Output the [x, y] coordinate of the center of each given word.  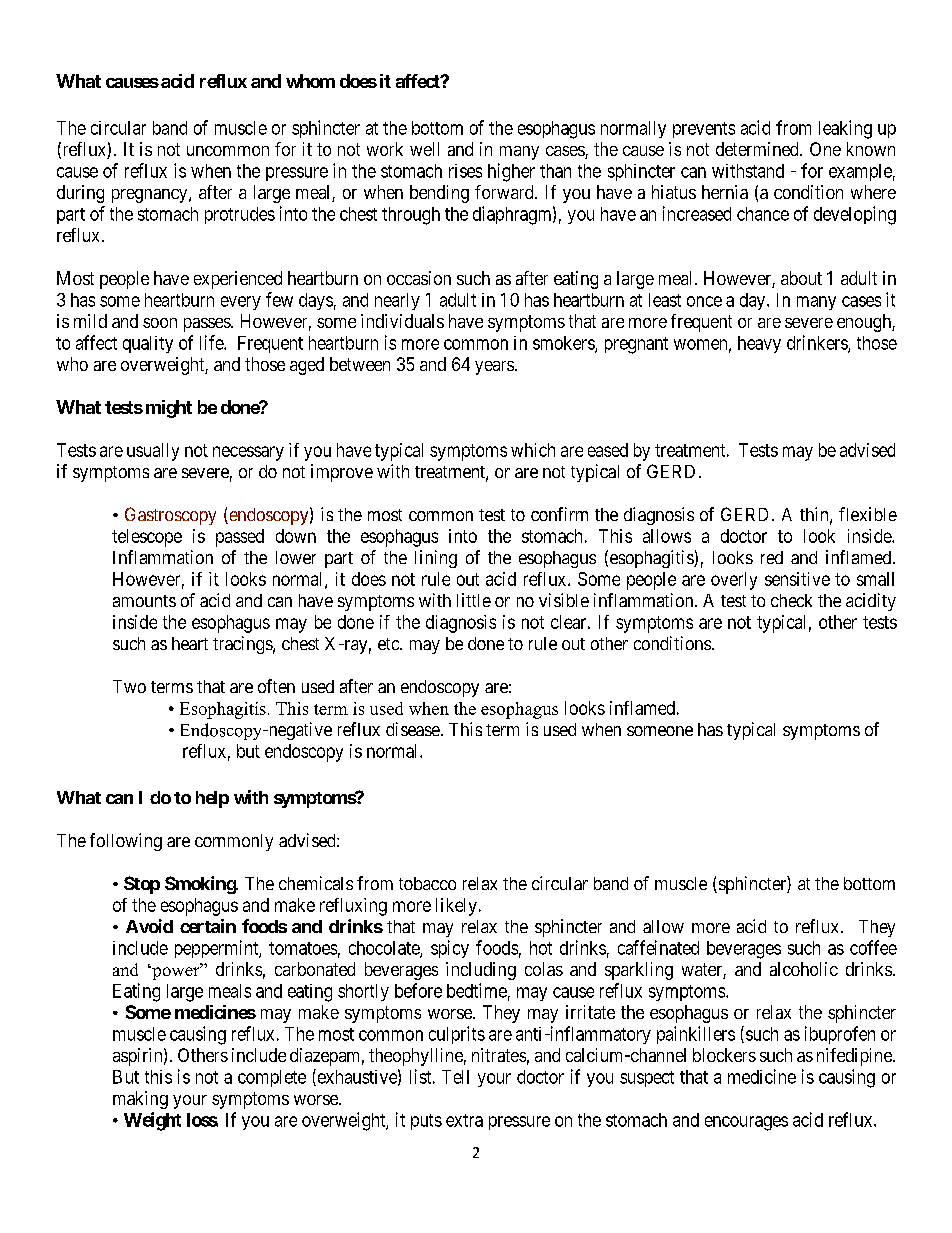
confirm [559, 514]
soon [160, 323]
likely [456, 907]
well [424, 149]
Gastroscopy [170, 516]
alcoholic [804, 969]
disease [413, 729]
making [140, 1100]
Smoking [201, 885]
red [772, 557]
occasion [419, 278]
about [801, 278]
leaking [845, 129]
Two [129, 686]
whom [310, 81]
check [791, 600]
